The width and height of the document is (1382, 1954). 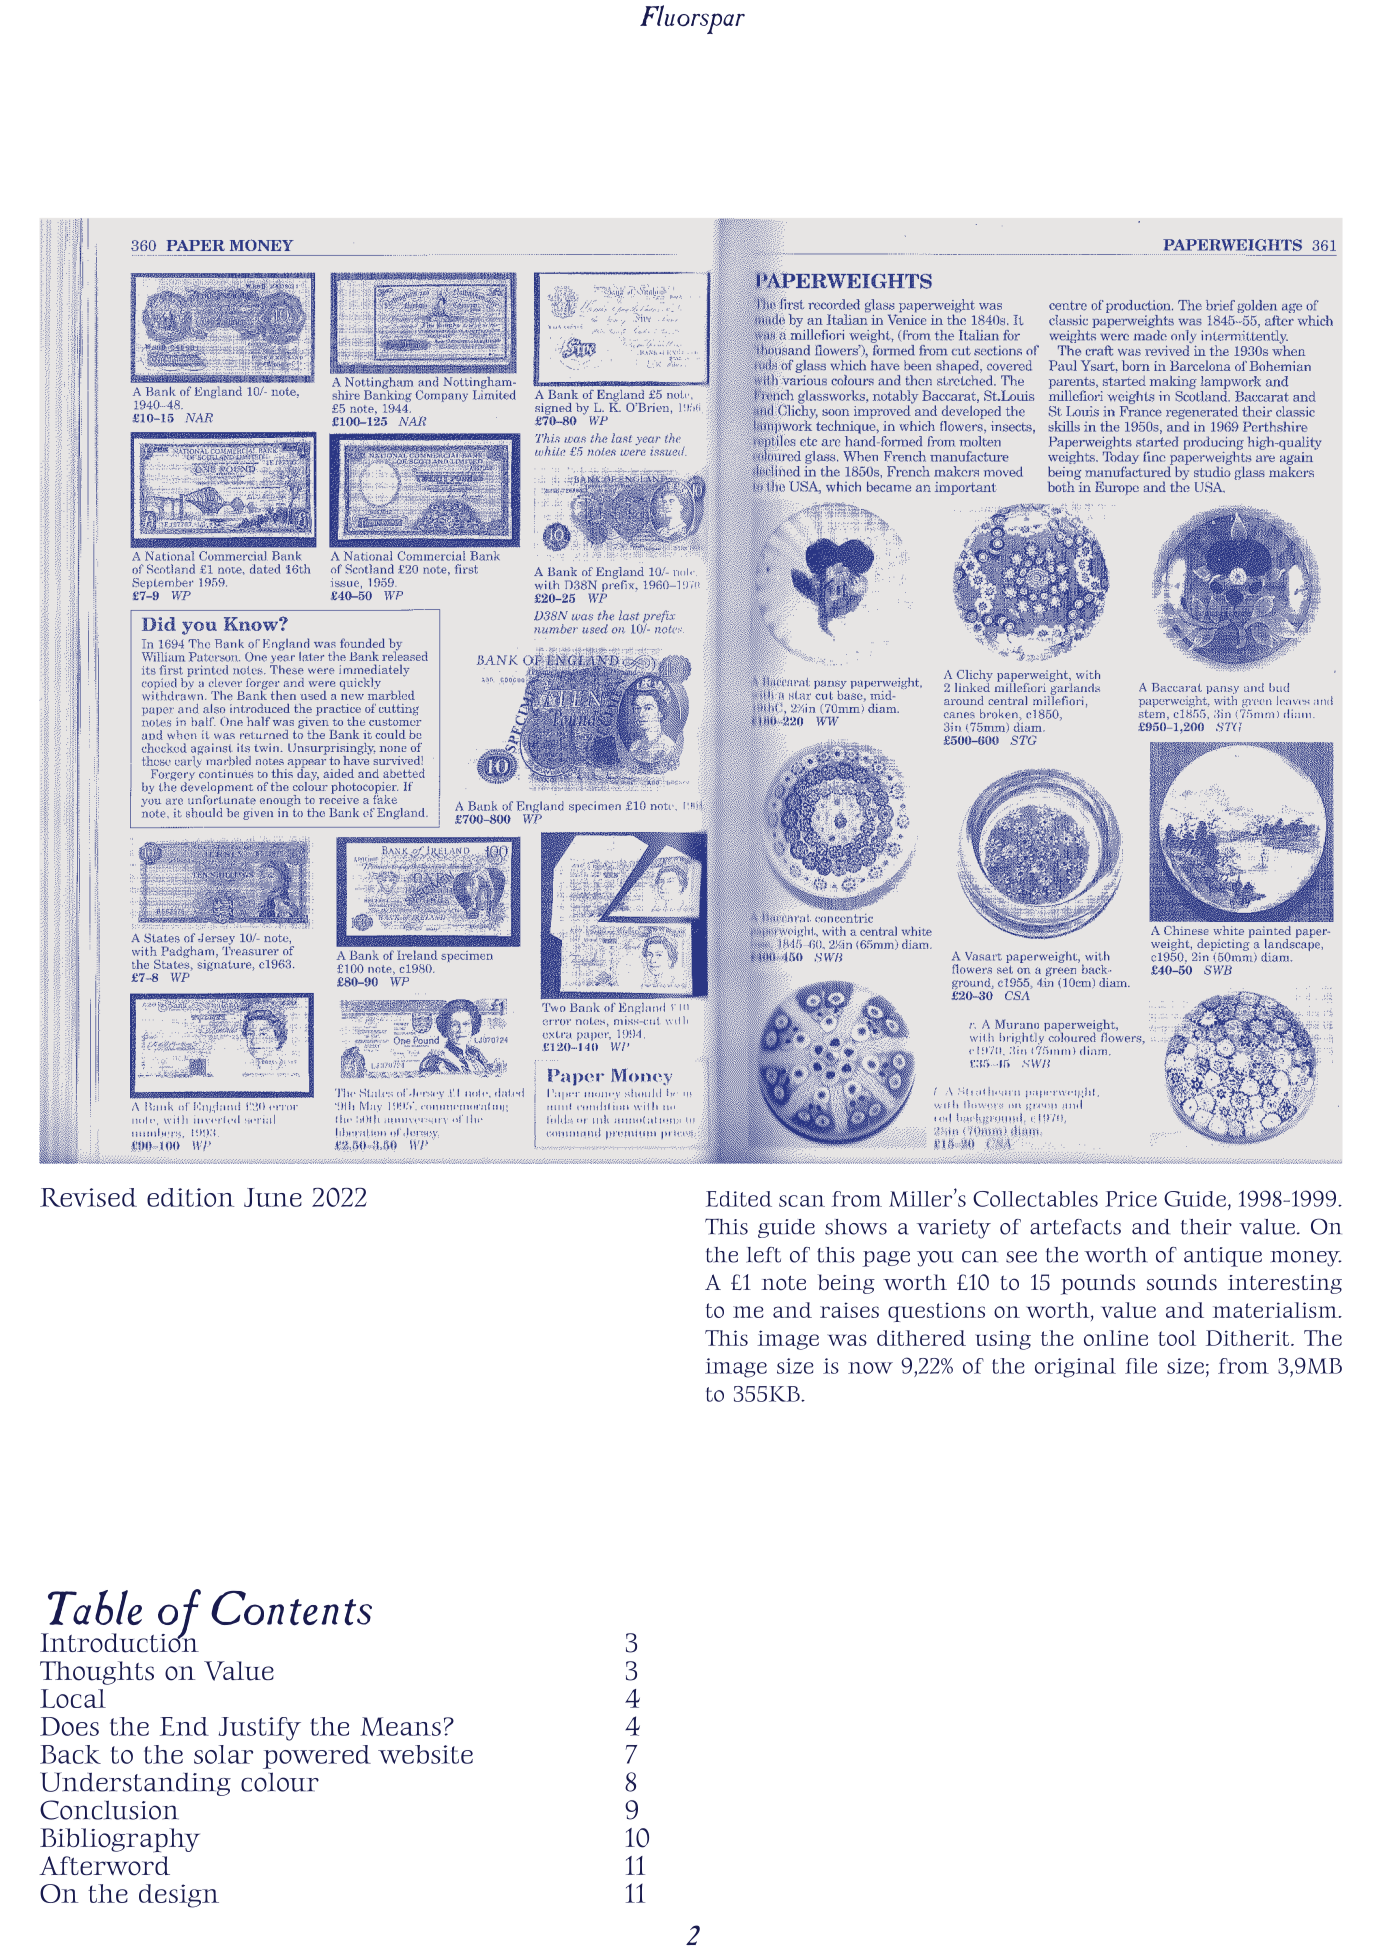 What do you see at coordinates (317, 1757) in the document?
I see `powered` at bounding box center [317, 1757].
